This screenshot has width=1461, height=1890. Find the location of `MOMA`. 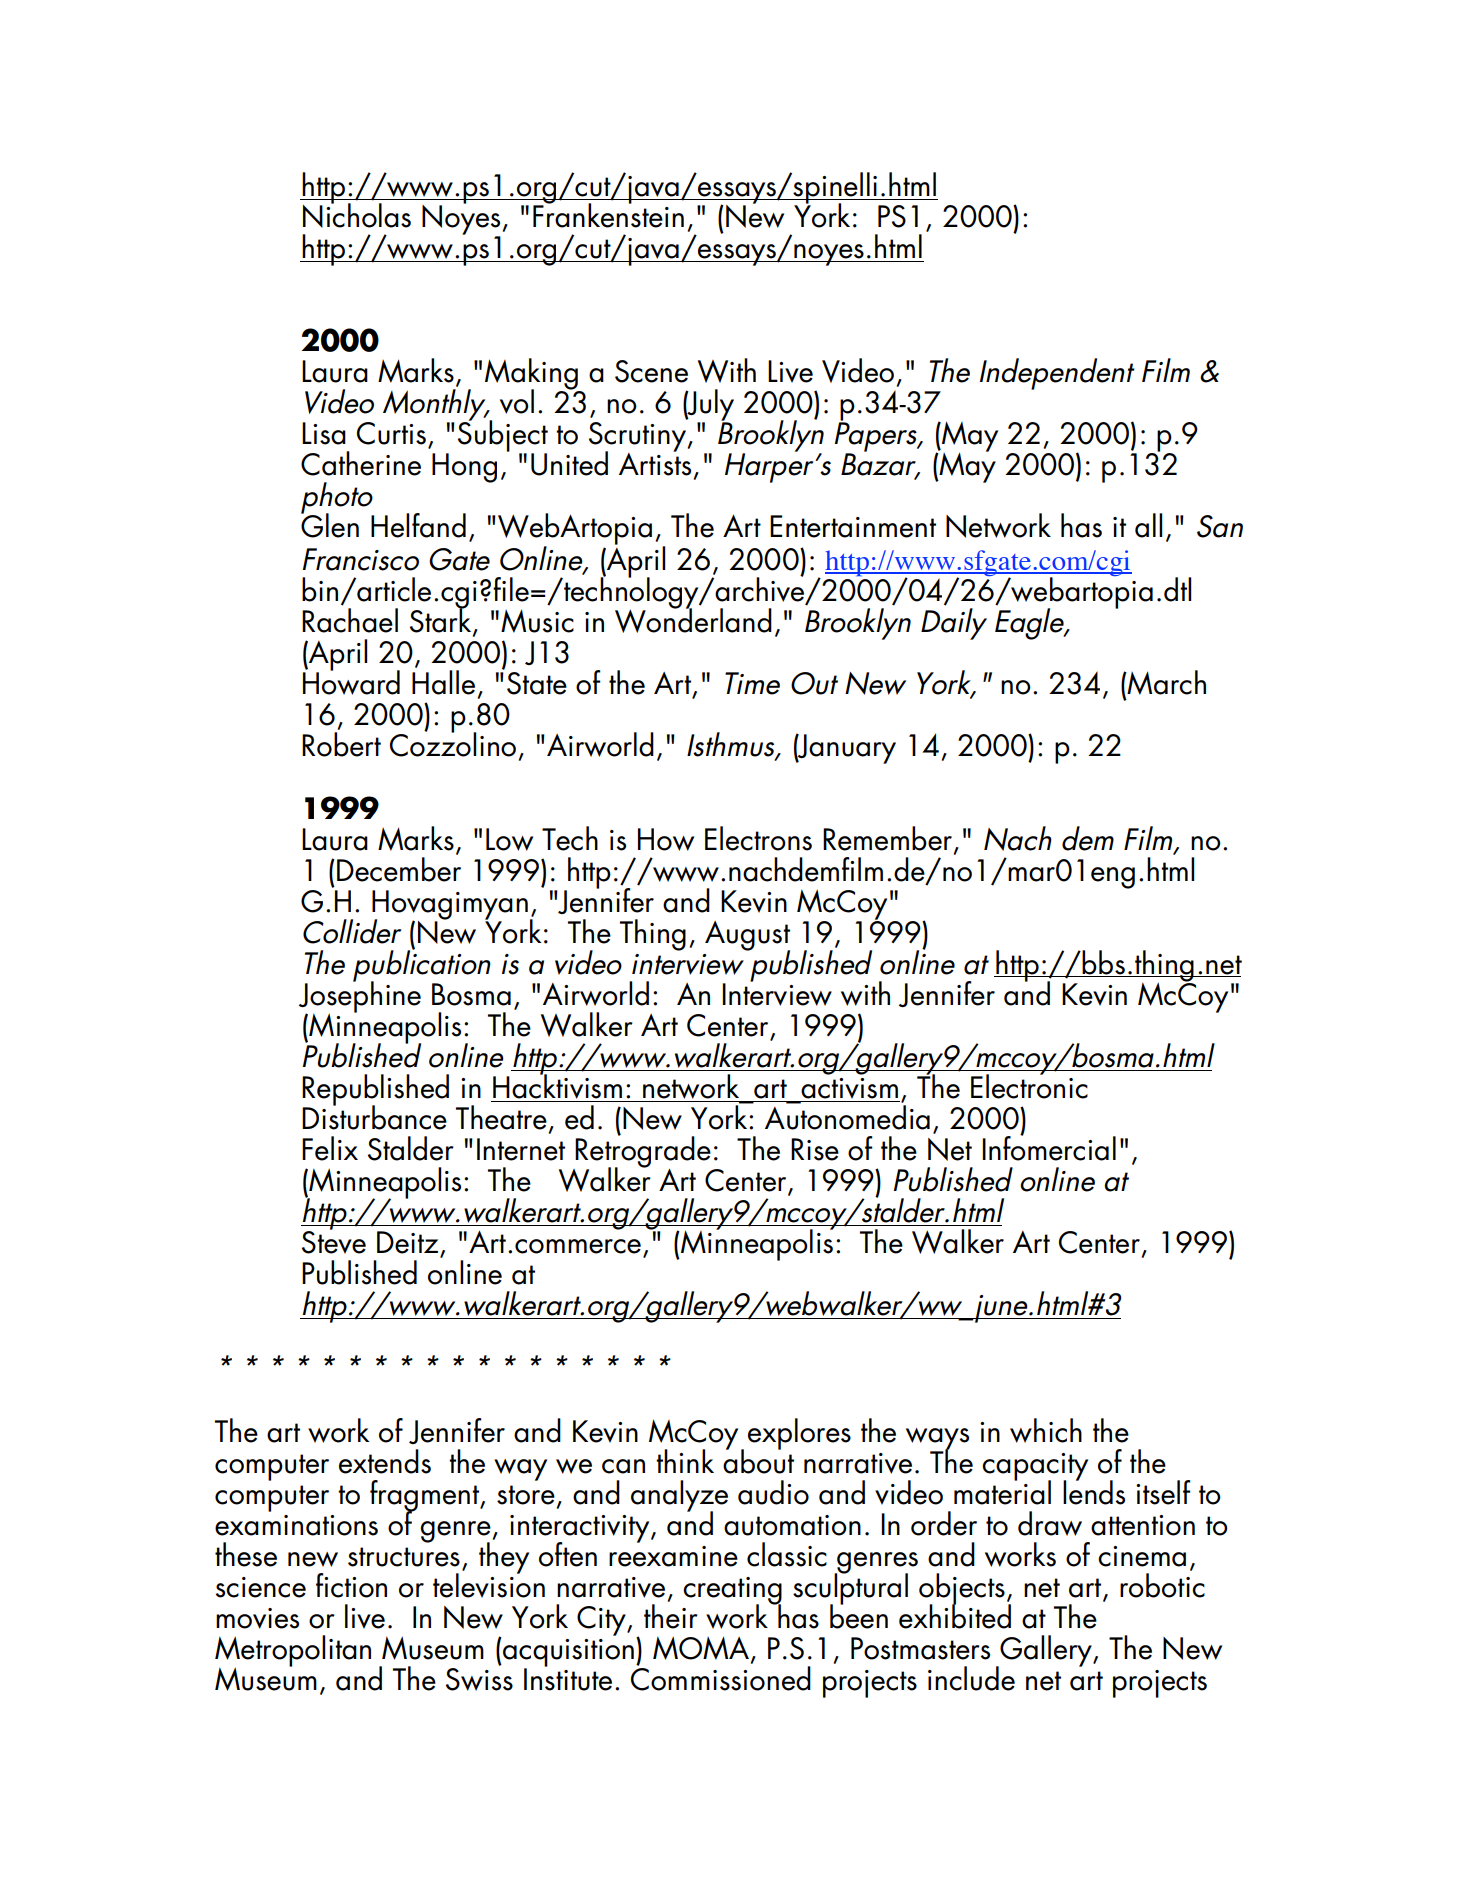

MOMA is located at coordinates (701, 1648).
